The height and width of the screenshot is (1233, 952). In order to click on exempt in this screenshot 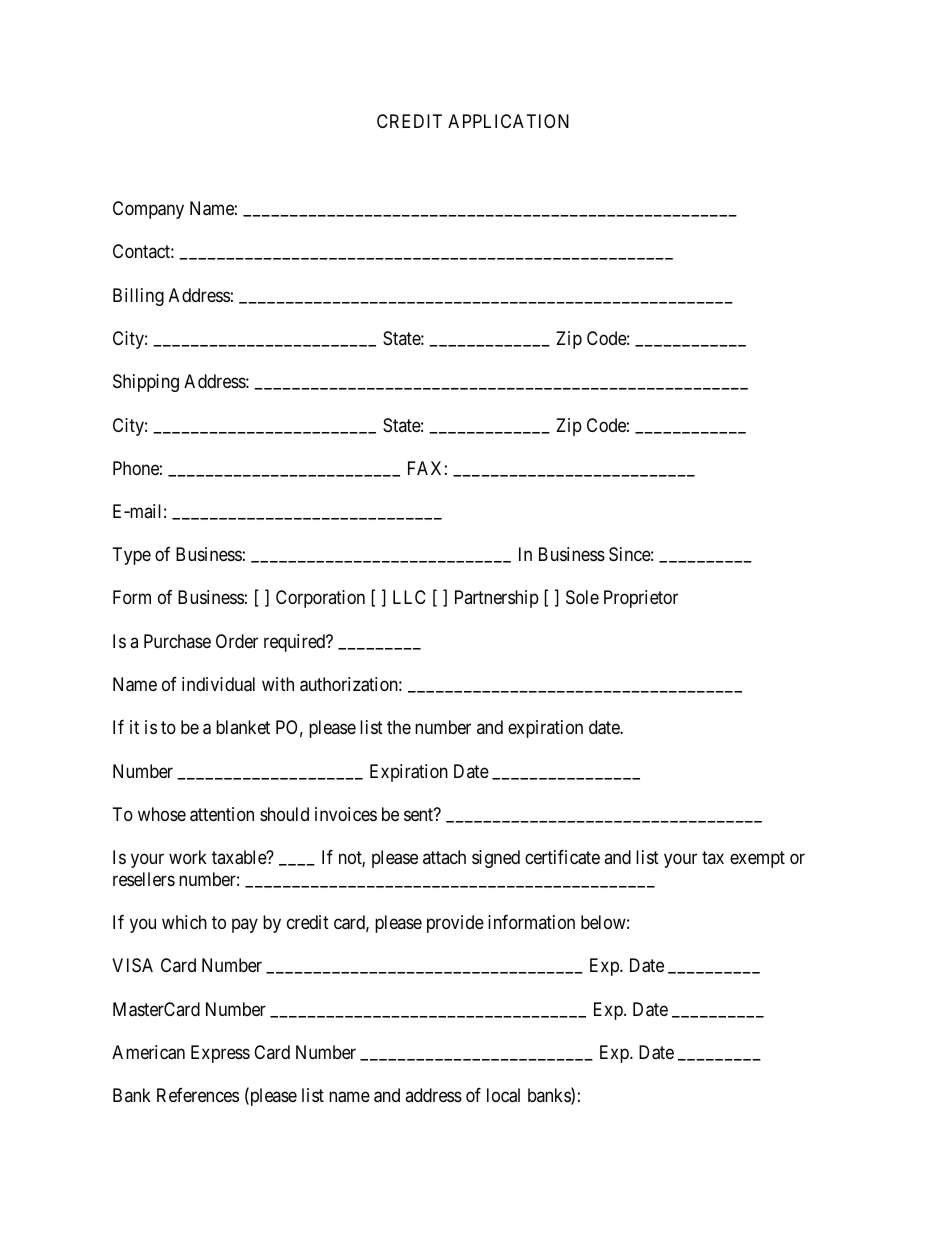, I will do `click(757, 859)`.
